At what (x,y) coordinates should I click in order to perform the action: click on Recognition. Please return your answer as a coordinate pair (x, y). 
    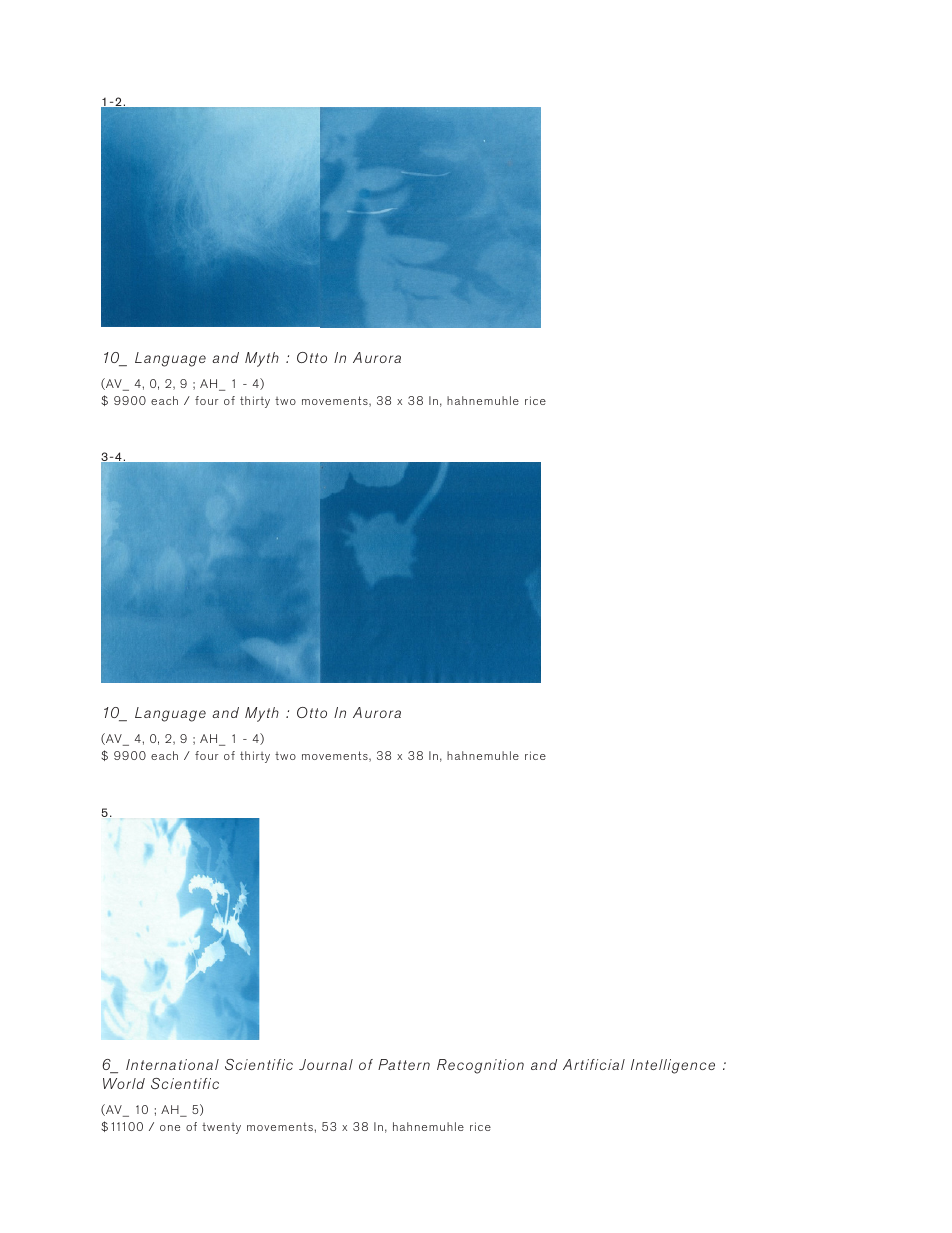
    Looking at the image, I should click on (480, 1066).
